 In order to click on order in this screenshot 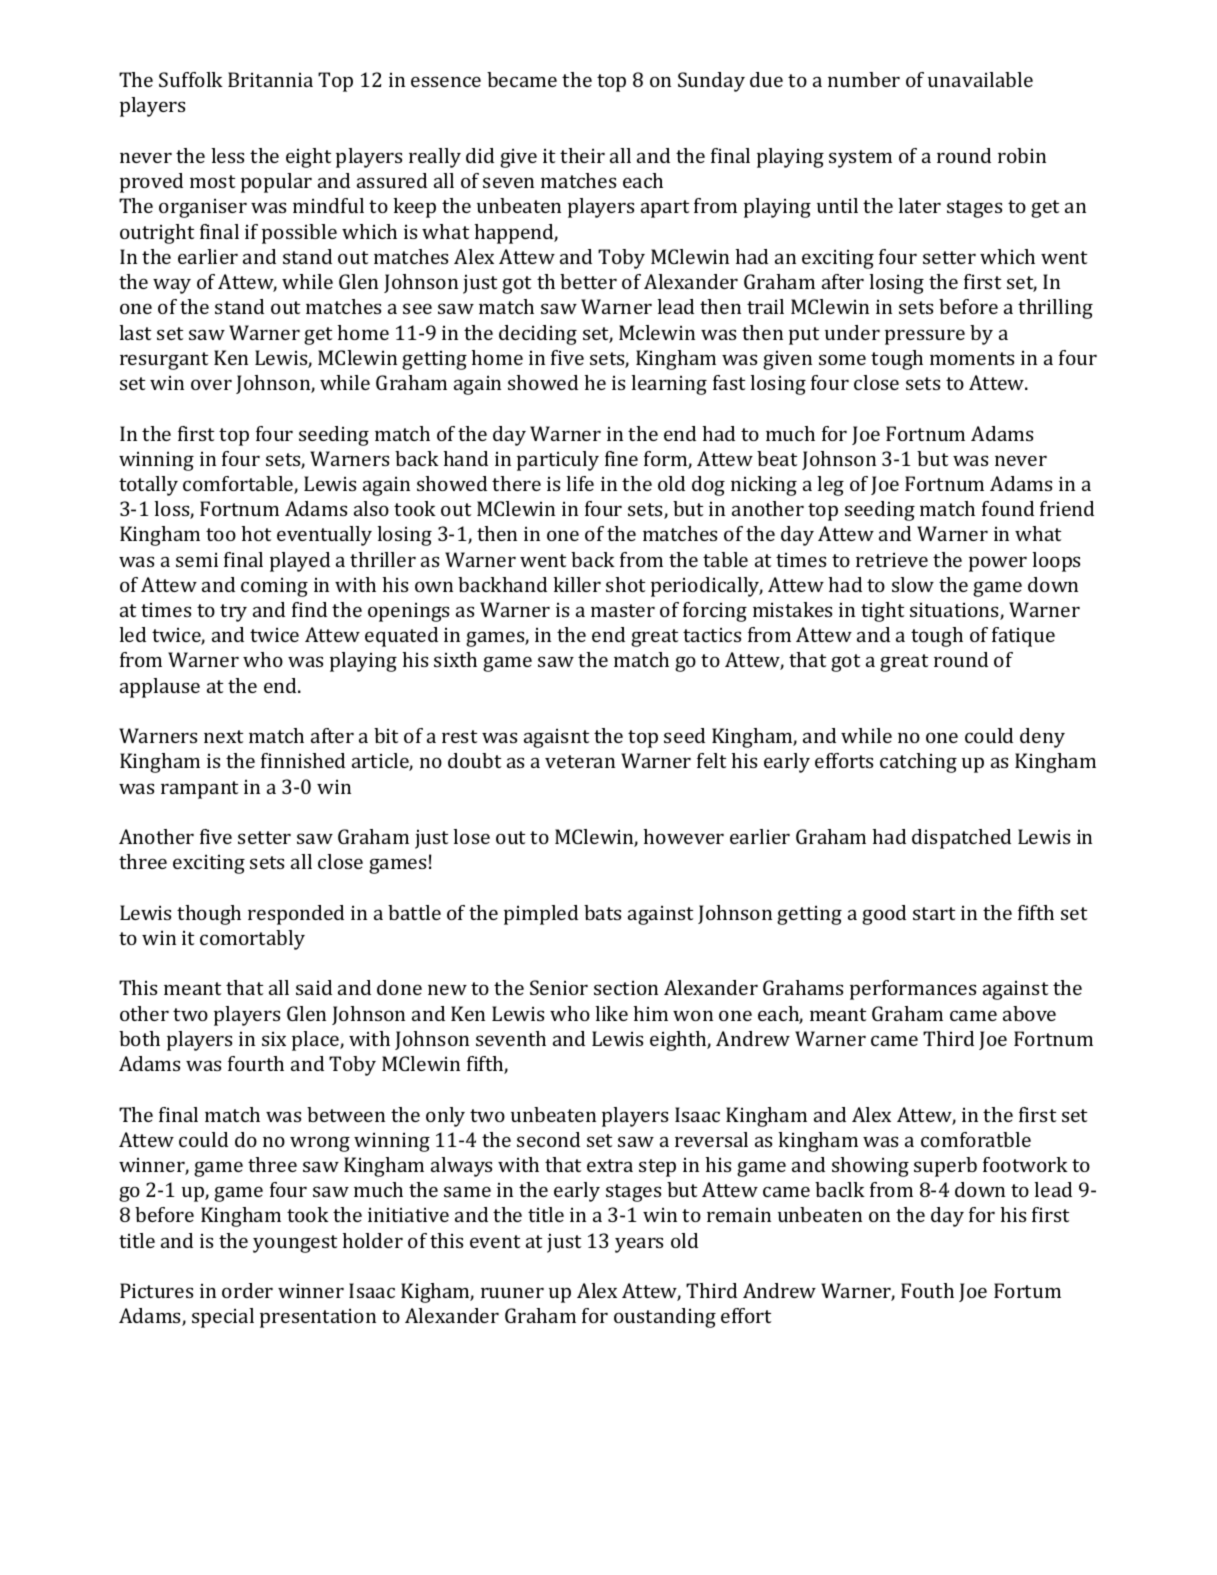, I will do `click(247, 1290)`.
